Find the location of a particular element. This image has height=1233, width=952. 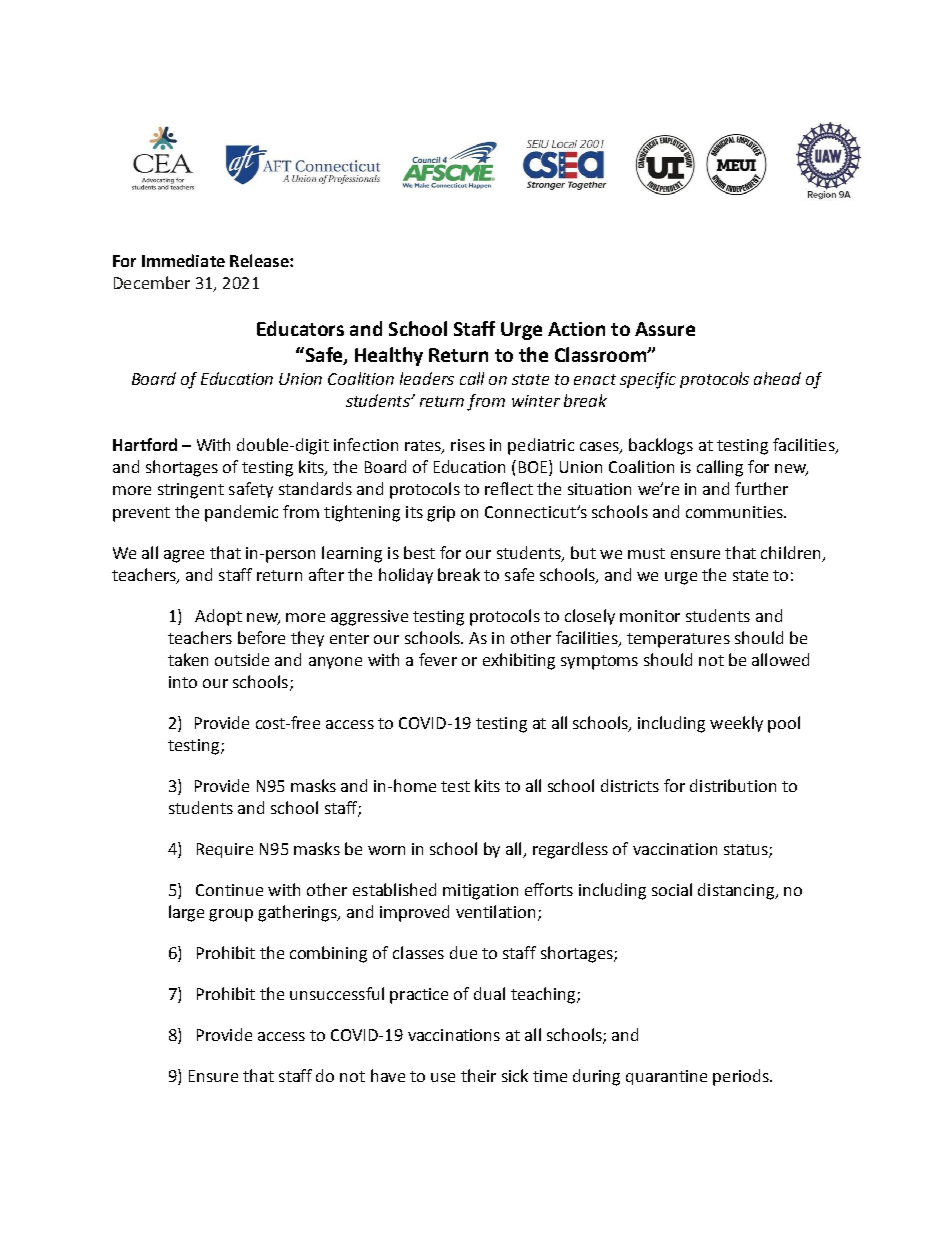

grip is located at coordinates (441, 514).
